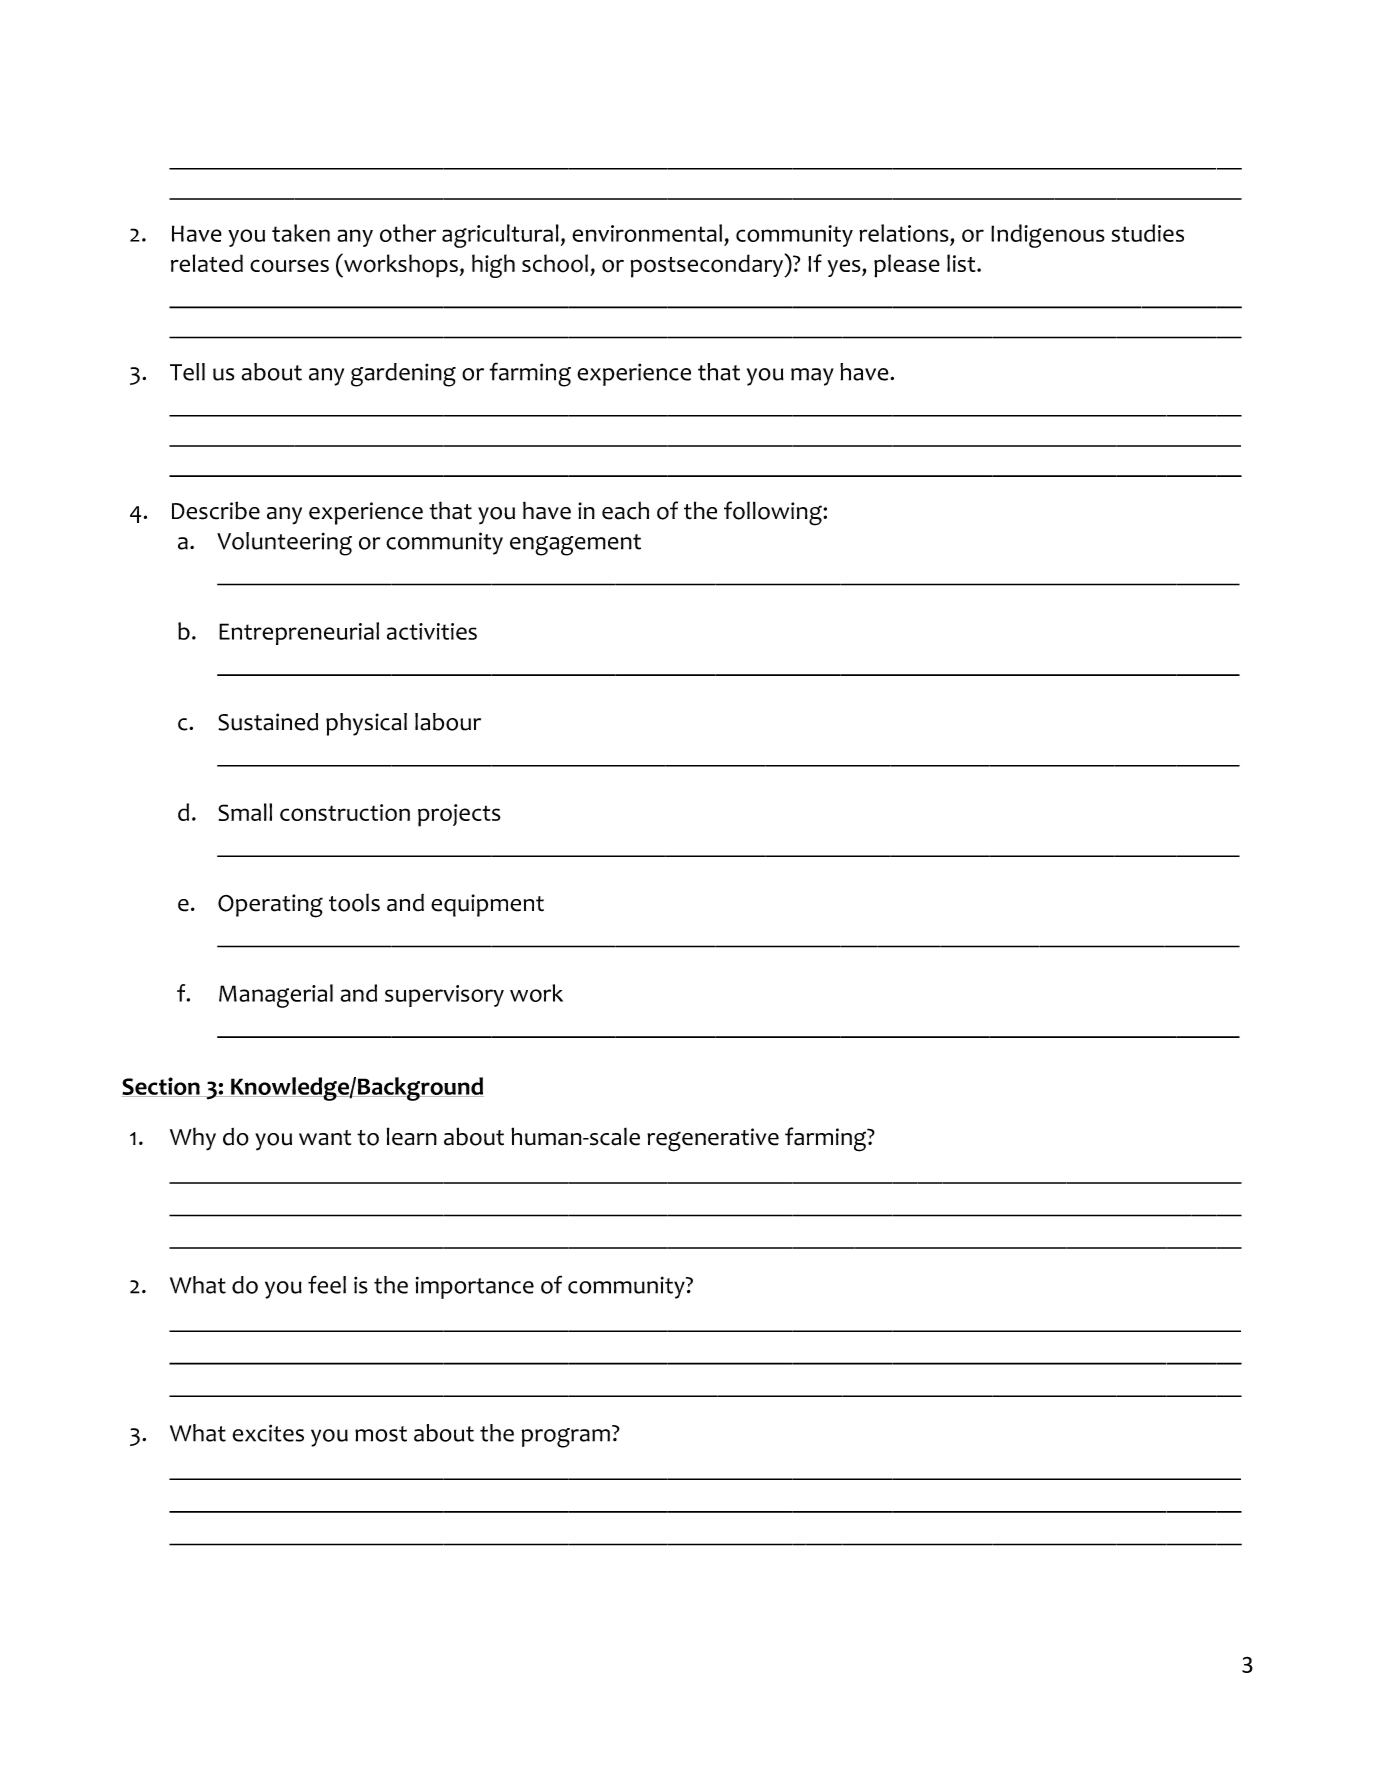  Describe the element at coordinates (284, 544) in the page. I see `Volunteering` at that location.
